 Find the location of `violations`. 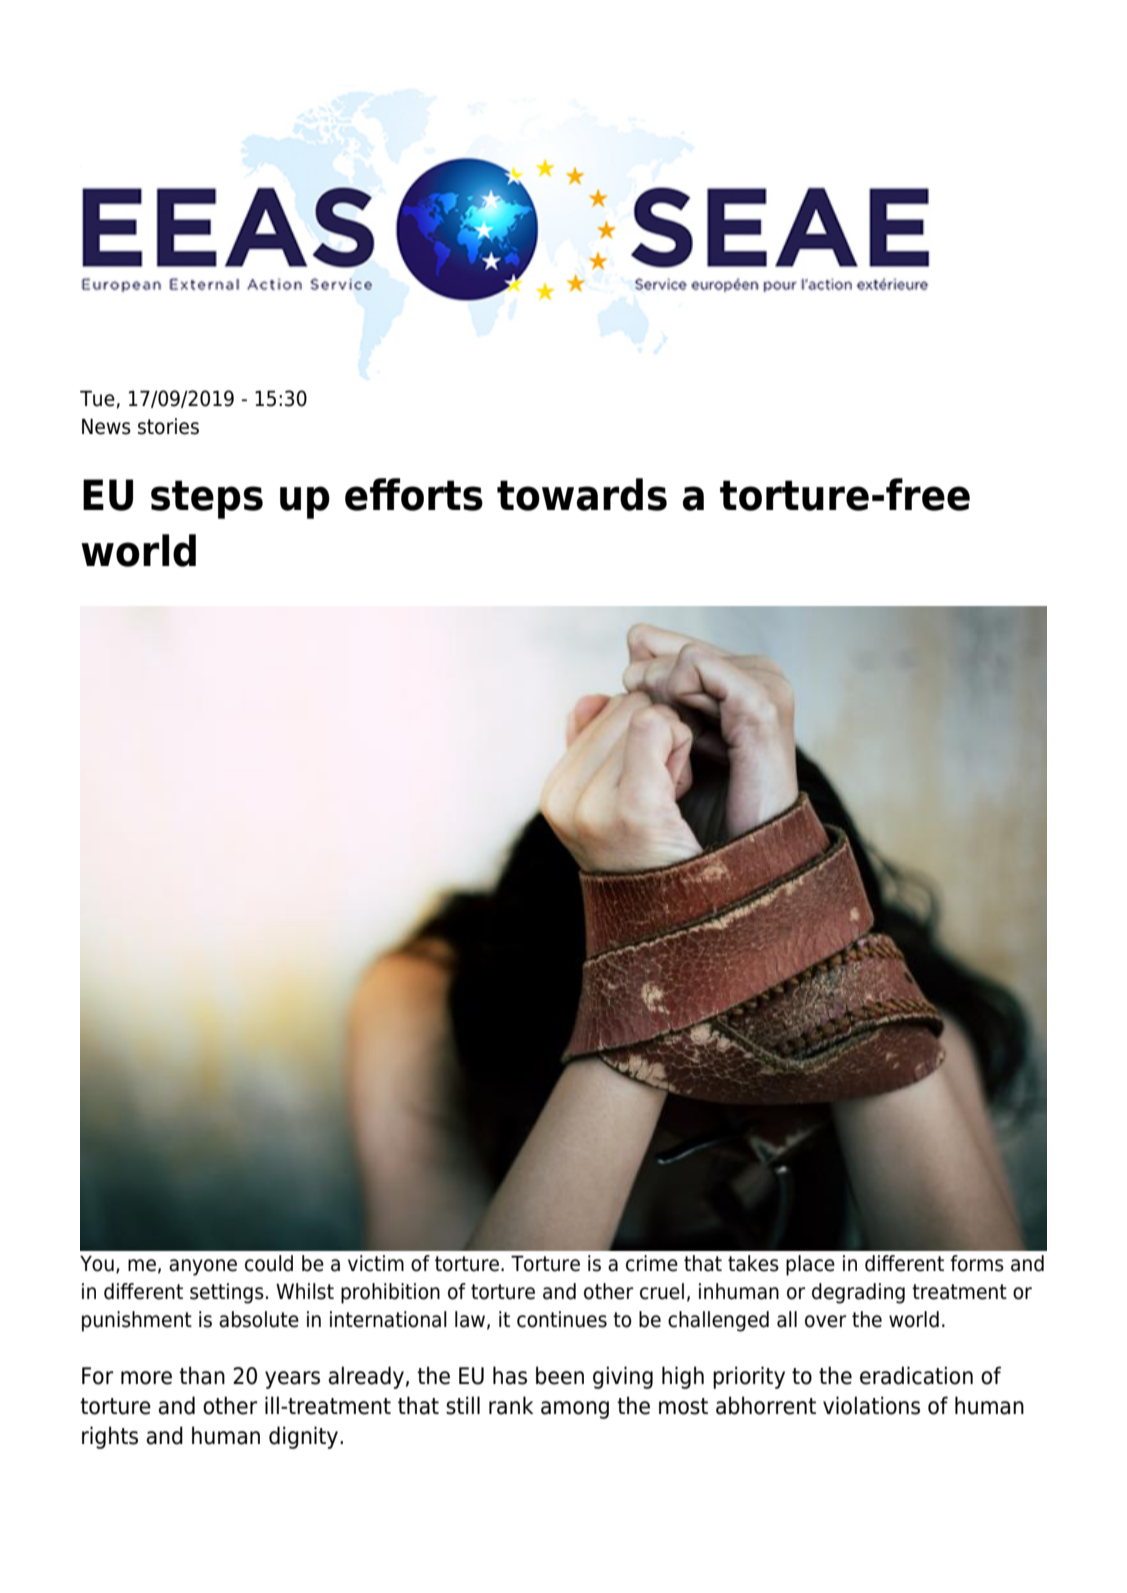

violations is located at coordinates (871, 1405).
